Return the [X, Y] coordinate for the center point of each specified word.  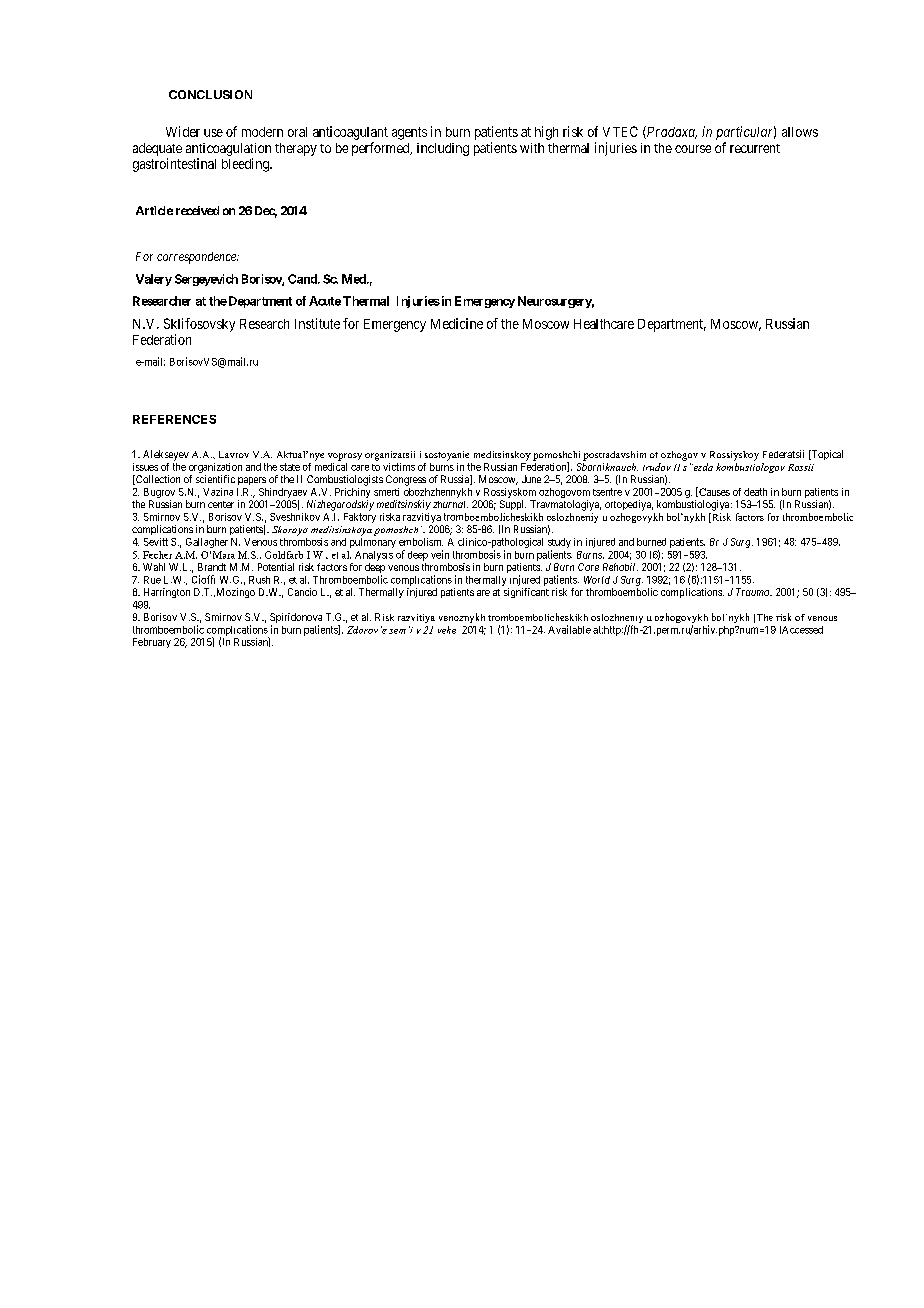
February [152, 643]
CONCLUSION [210, 94]
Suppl [513, 505]
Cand [303, 279]
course [693, 149]
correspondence [197, 258]
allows [800, 132]
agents [409, 133]
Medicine [457, 323]
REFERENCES [174, 419]
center [221, 504]
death [755, 492]
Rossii [801, 467]
